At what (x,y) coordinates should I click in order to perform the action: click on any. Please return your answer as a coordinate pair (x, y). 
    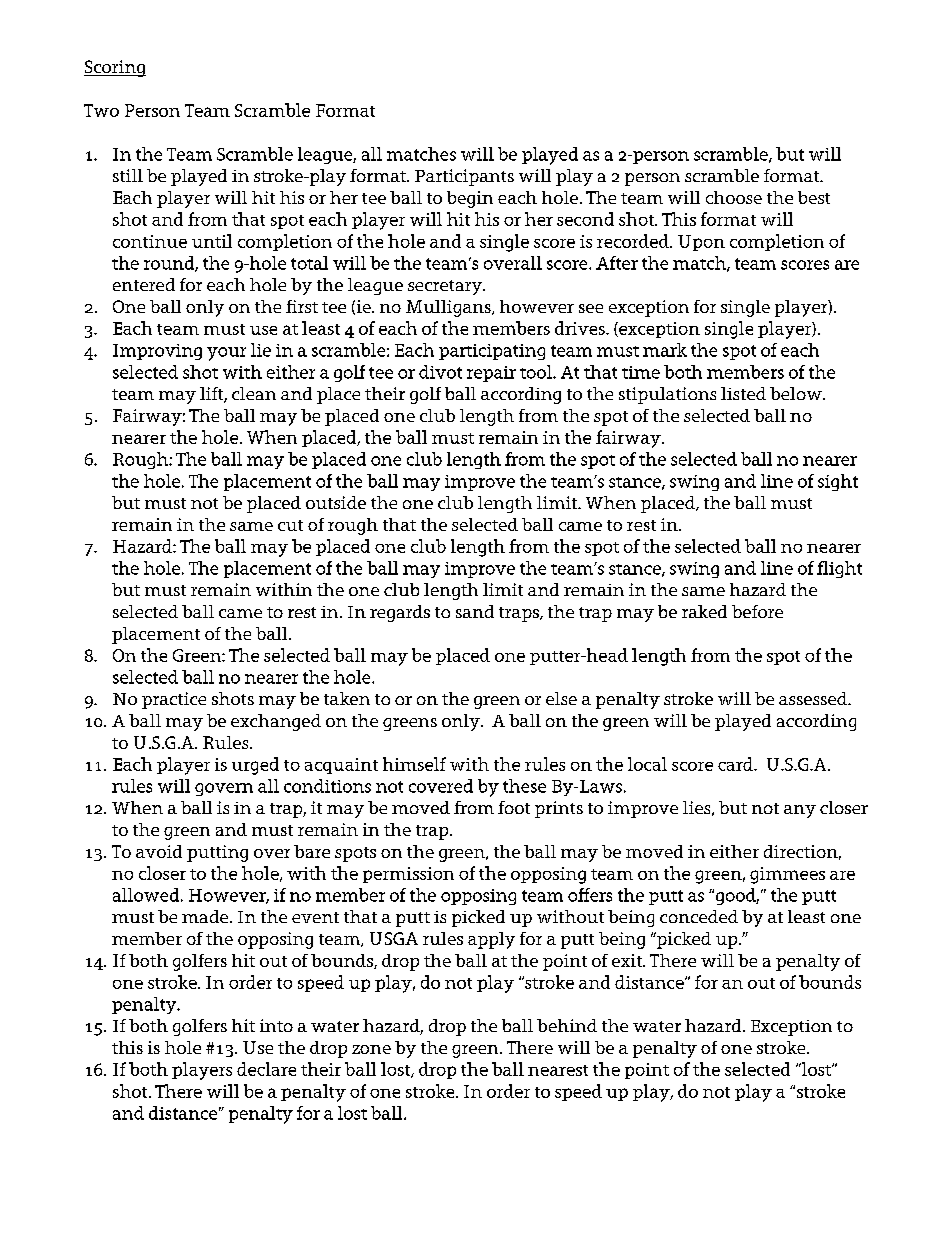
    Looking at the image, I should click on (800, 811).
